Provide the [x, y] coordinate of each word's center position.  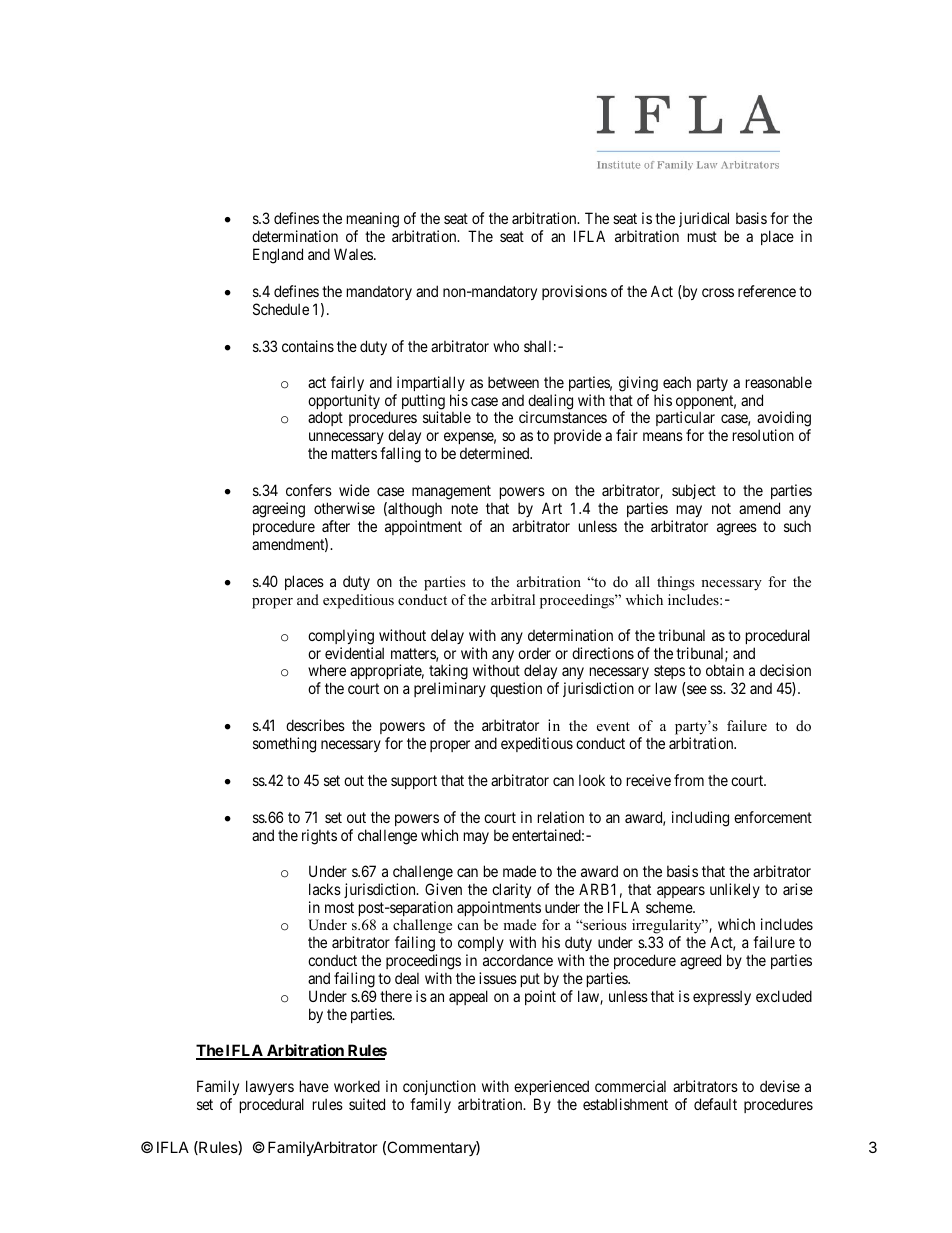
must [702, 236]
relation [561, 817]
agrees [737, 529]
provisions [574, 292]
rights [319, 837]
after [336, 526]
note [465, 508]
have [314, 1086]
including [700, 819]
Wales [354, 254]
